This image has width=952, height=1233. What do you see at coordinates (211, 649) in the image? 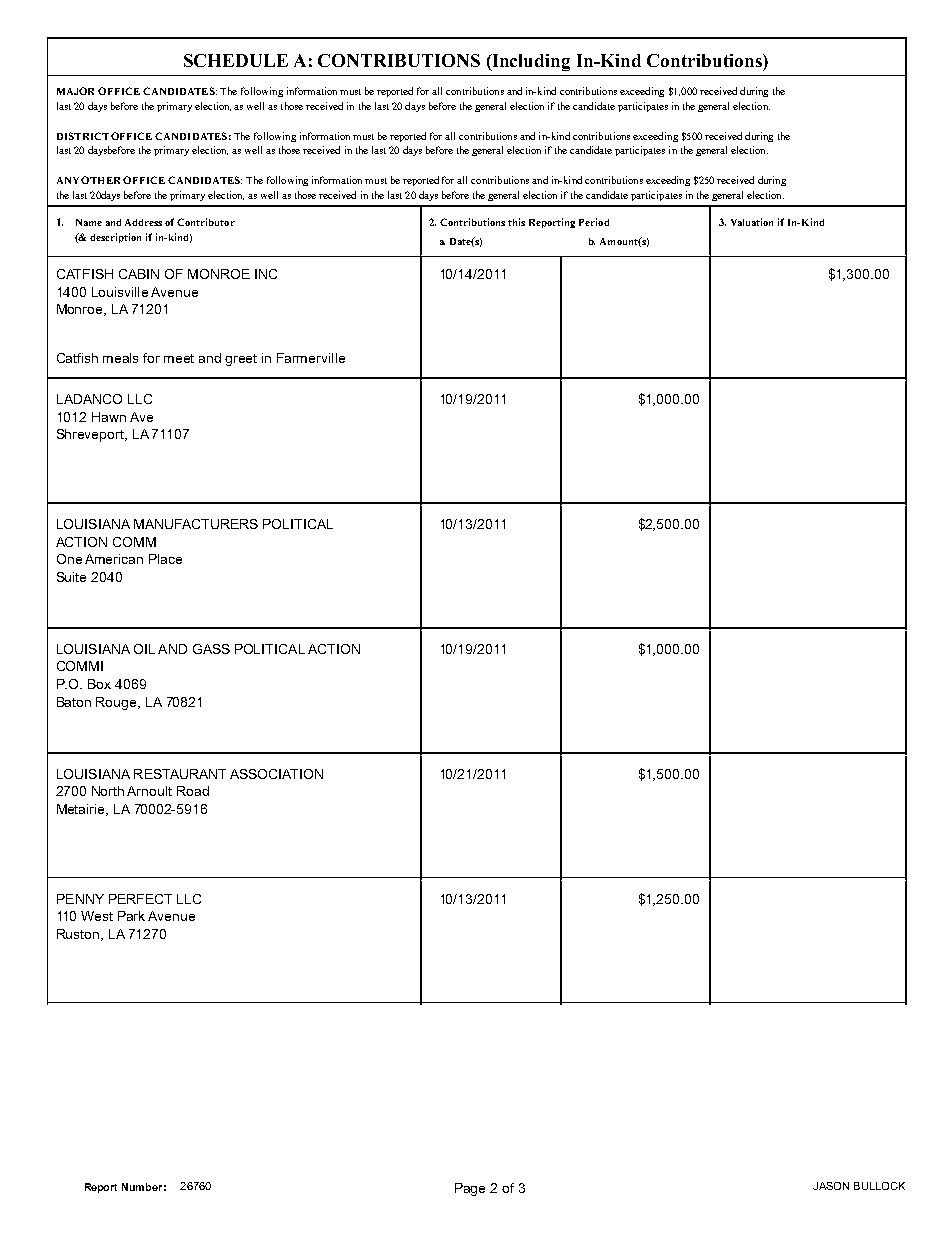
I see `GASS` at bounding box center [211, 649].
